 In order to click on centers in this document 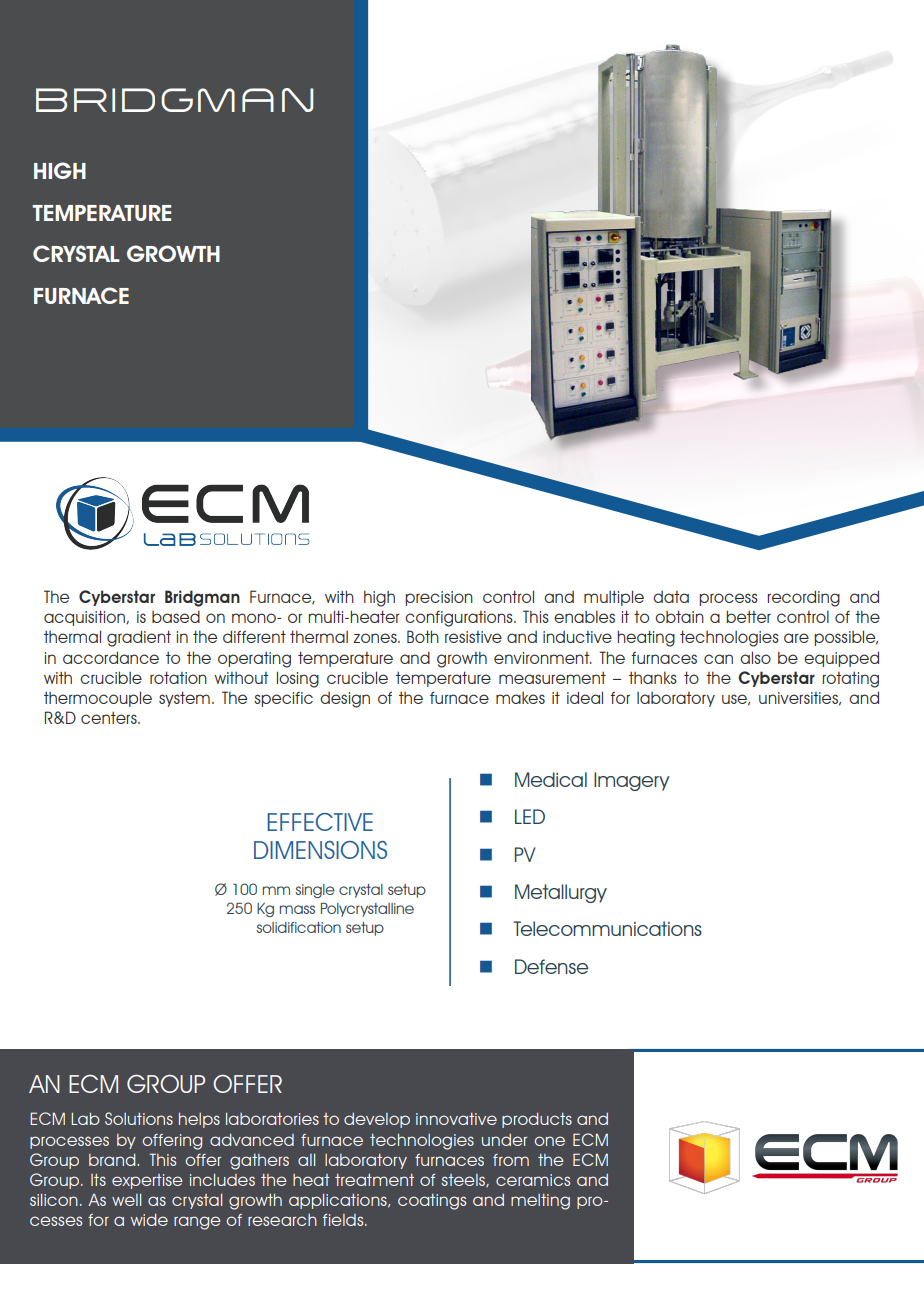, I will do `click(110, 717)`.
